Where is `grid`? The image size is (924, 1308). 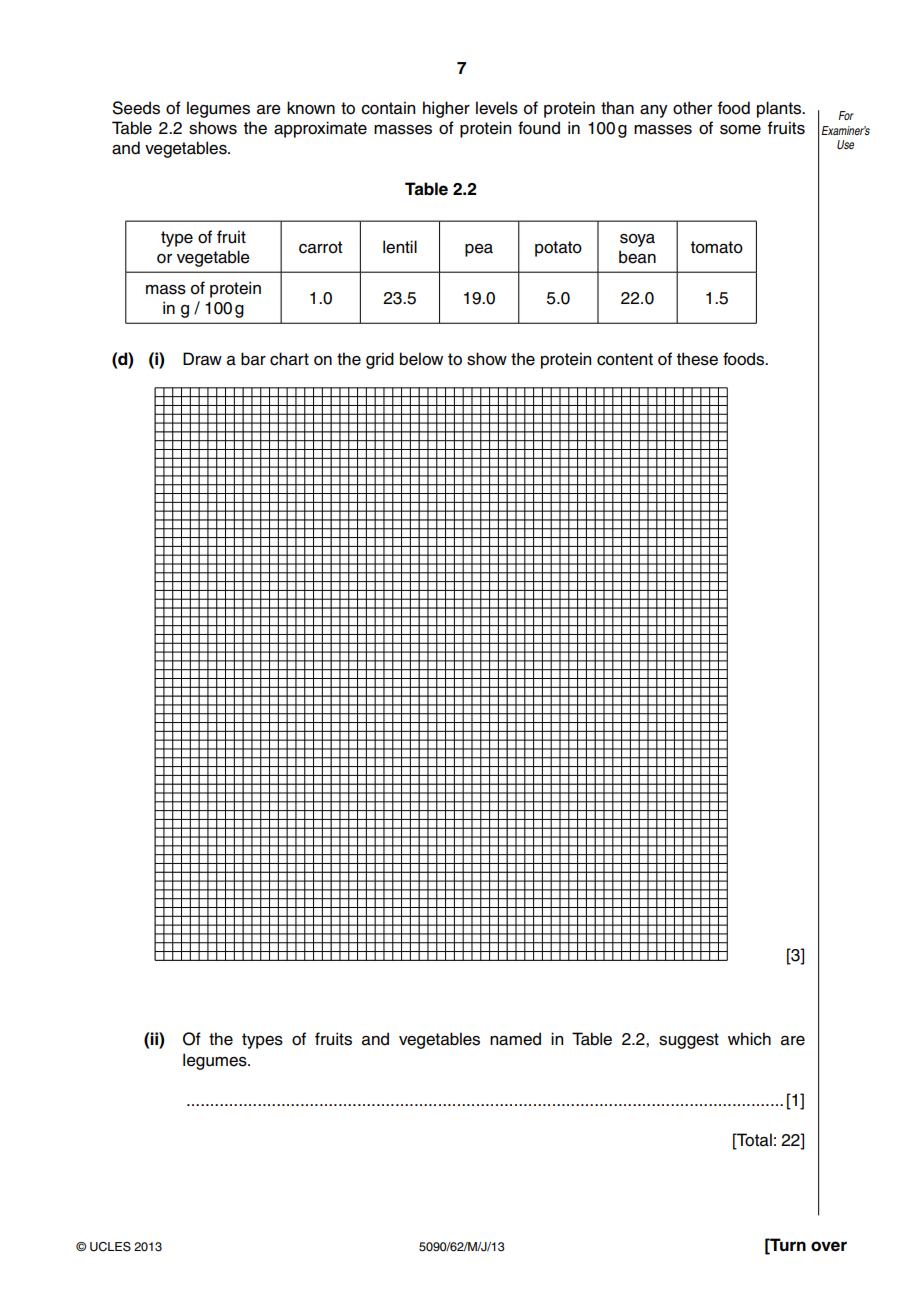
grid is located at coordinates (380, 360).
